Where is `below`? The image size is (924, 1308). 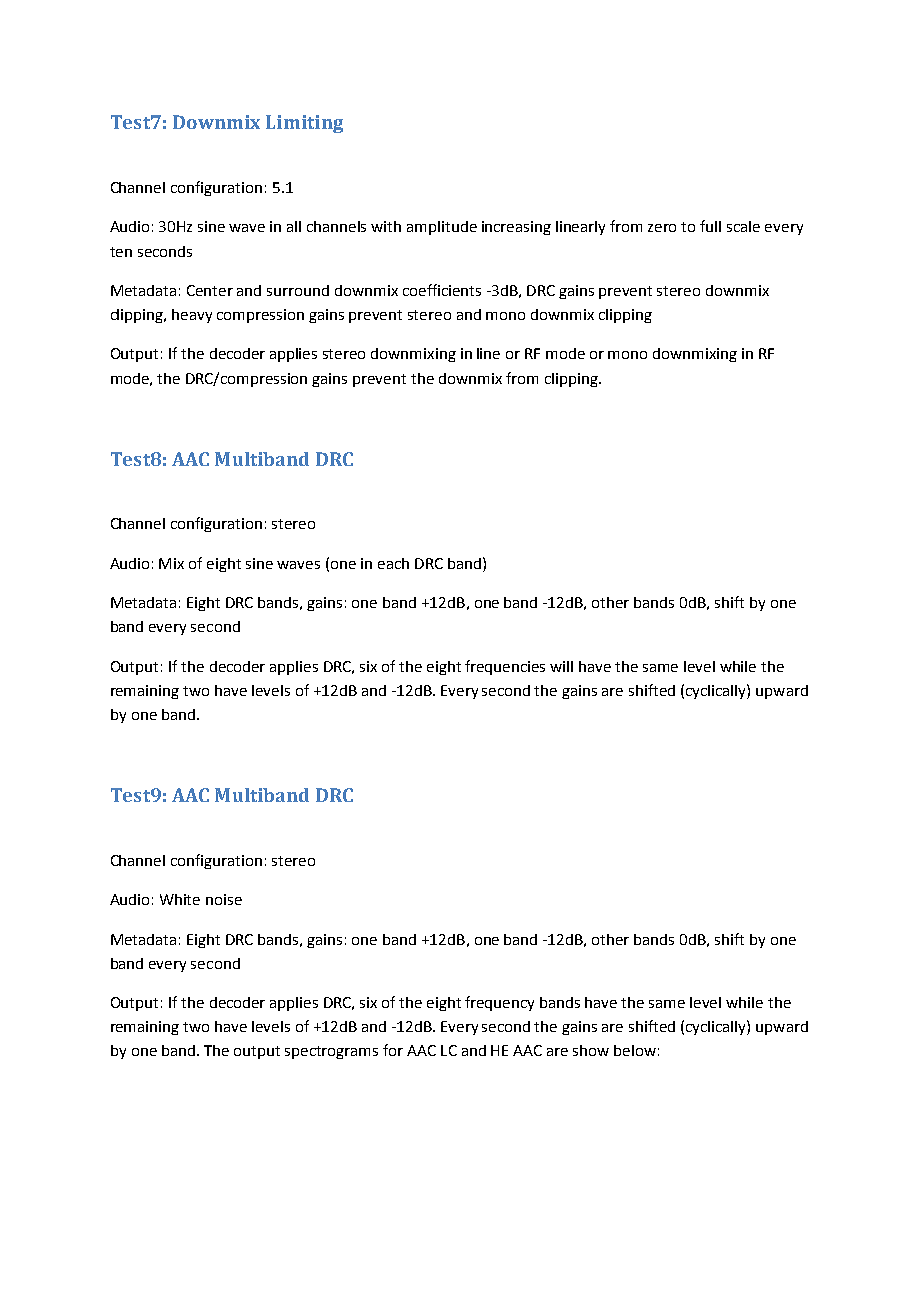 below is located at coordinates (635, 1050).
